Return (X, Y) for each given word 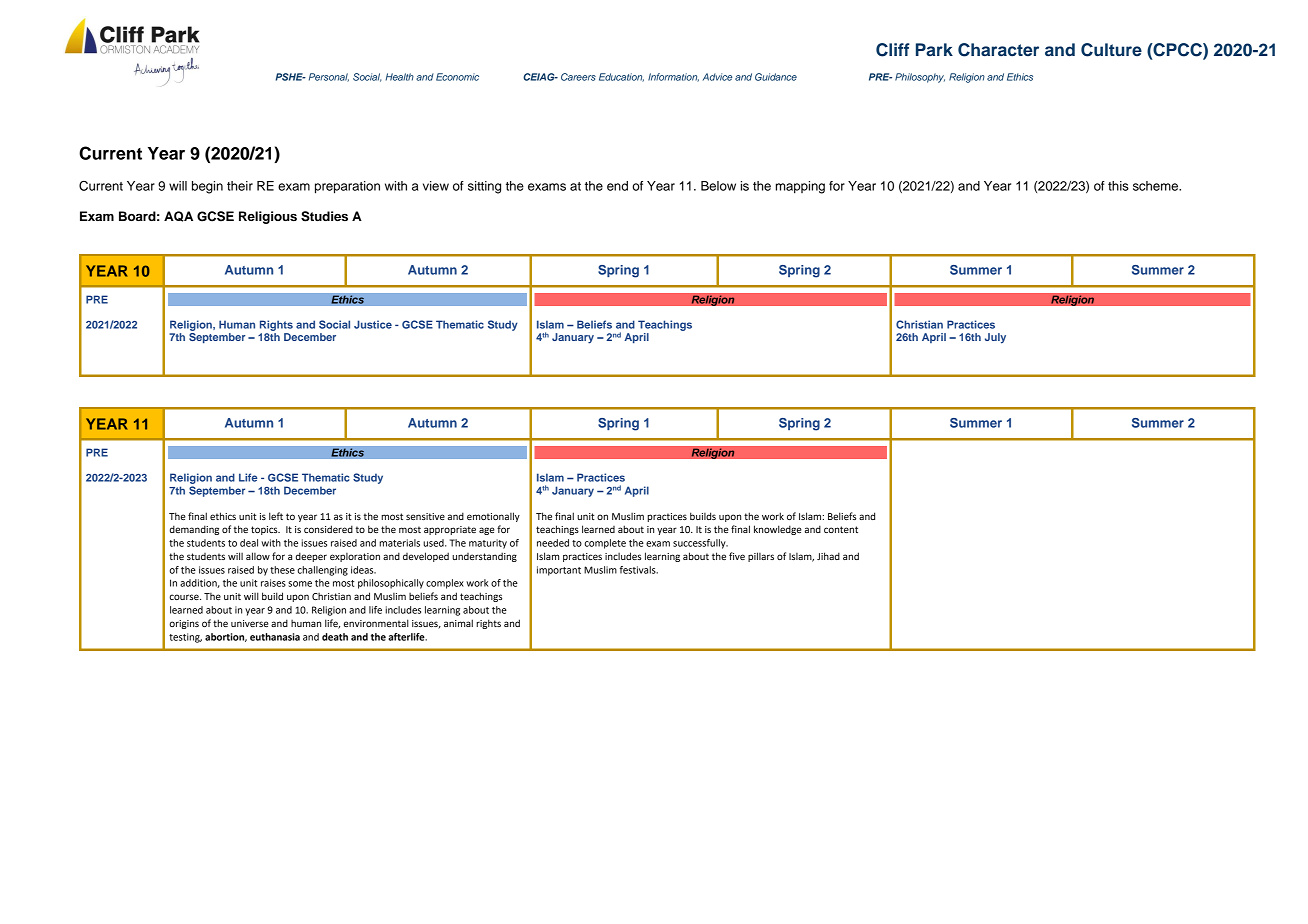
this (1118, 186)
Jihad (828, 556)
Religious (268, 217)
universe (250, 623)
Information (673, 77)
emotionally (493, 517)
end (617, 186)
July (995, 338)
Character (998, 50)
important (559, 571)
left (276, 516)
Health (400, 77)
